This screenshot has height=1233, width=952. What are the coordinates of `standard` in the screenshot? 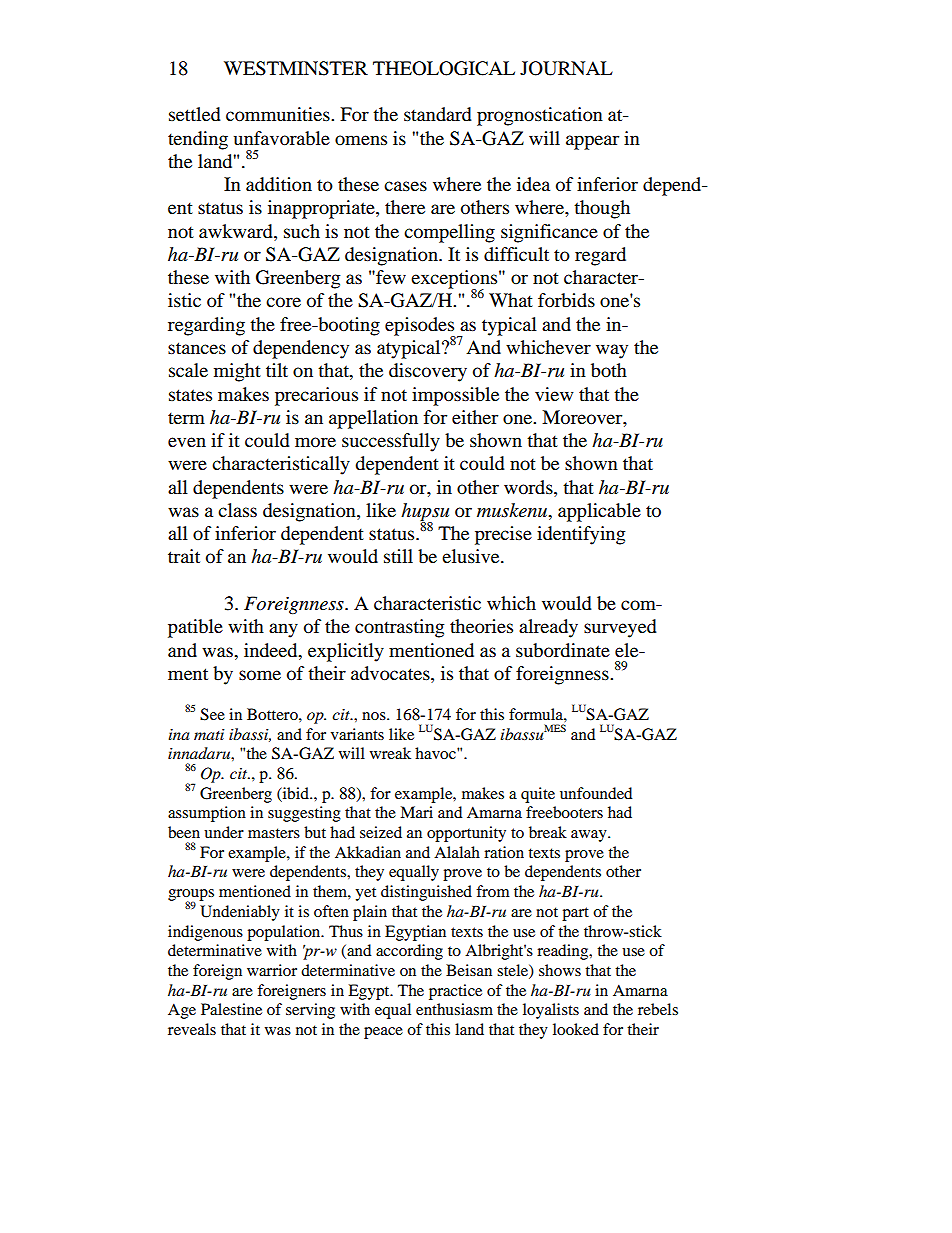 It's located at (438, 114).
